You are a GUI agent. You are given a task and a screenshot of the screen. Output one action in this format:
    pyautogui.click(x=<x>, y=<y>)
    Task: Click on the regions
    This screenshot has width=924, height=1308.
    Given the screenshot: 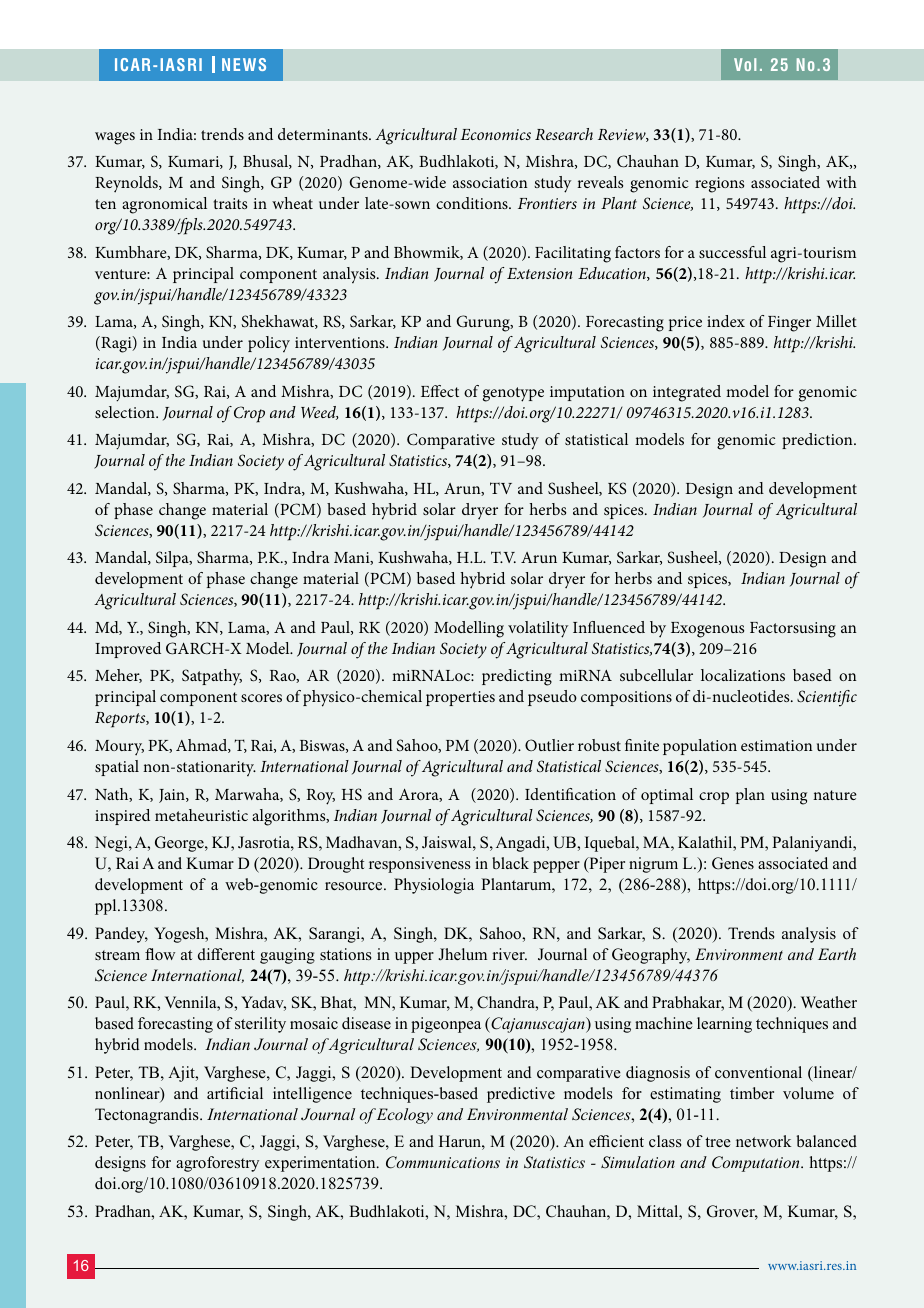 What is the action you would take?
    pyautogui.click(x=719, y=185)
